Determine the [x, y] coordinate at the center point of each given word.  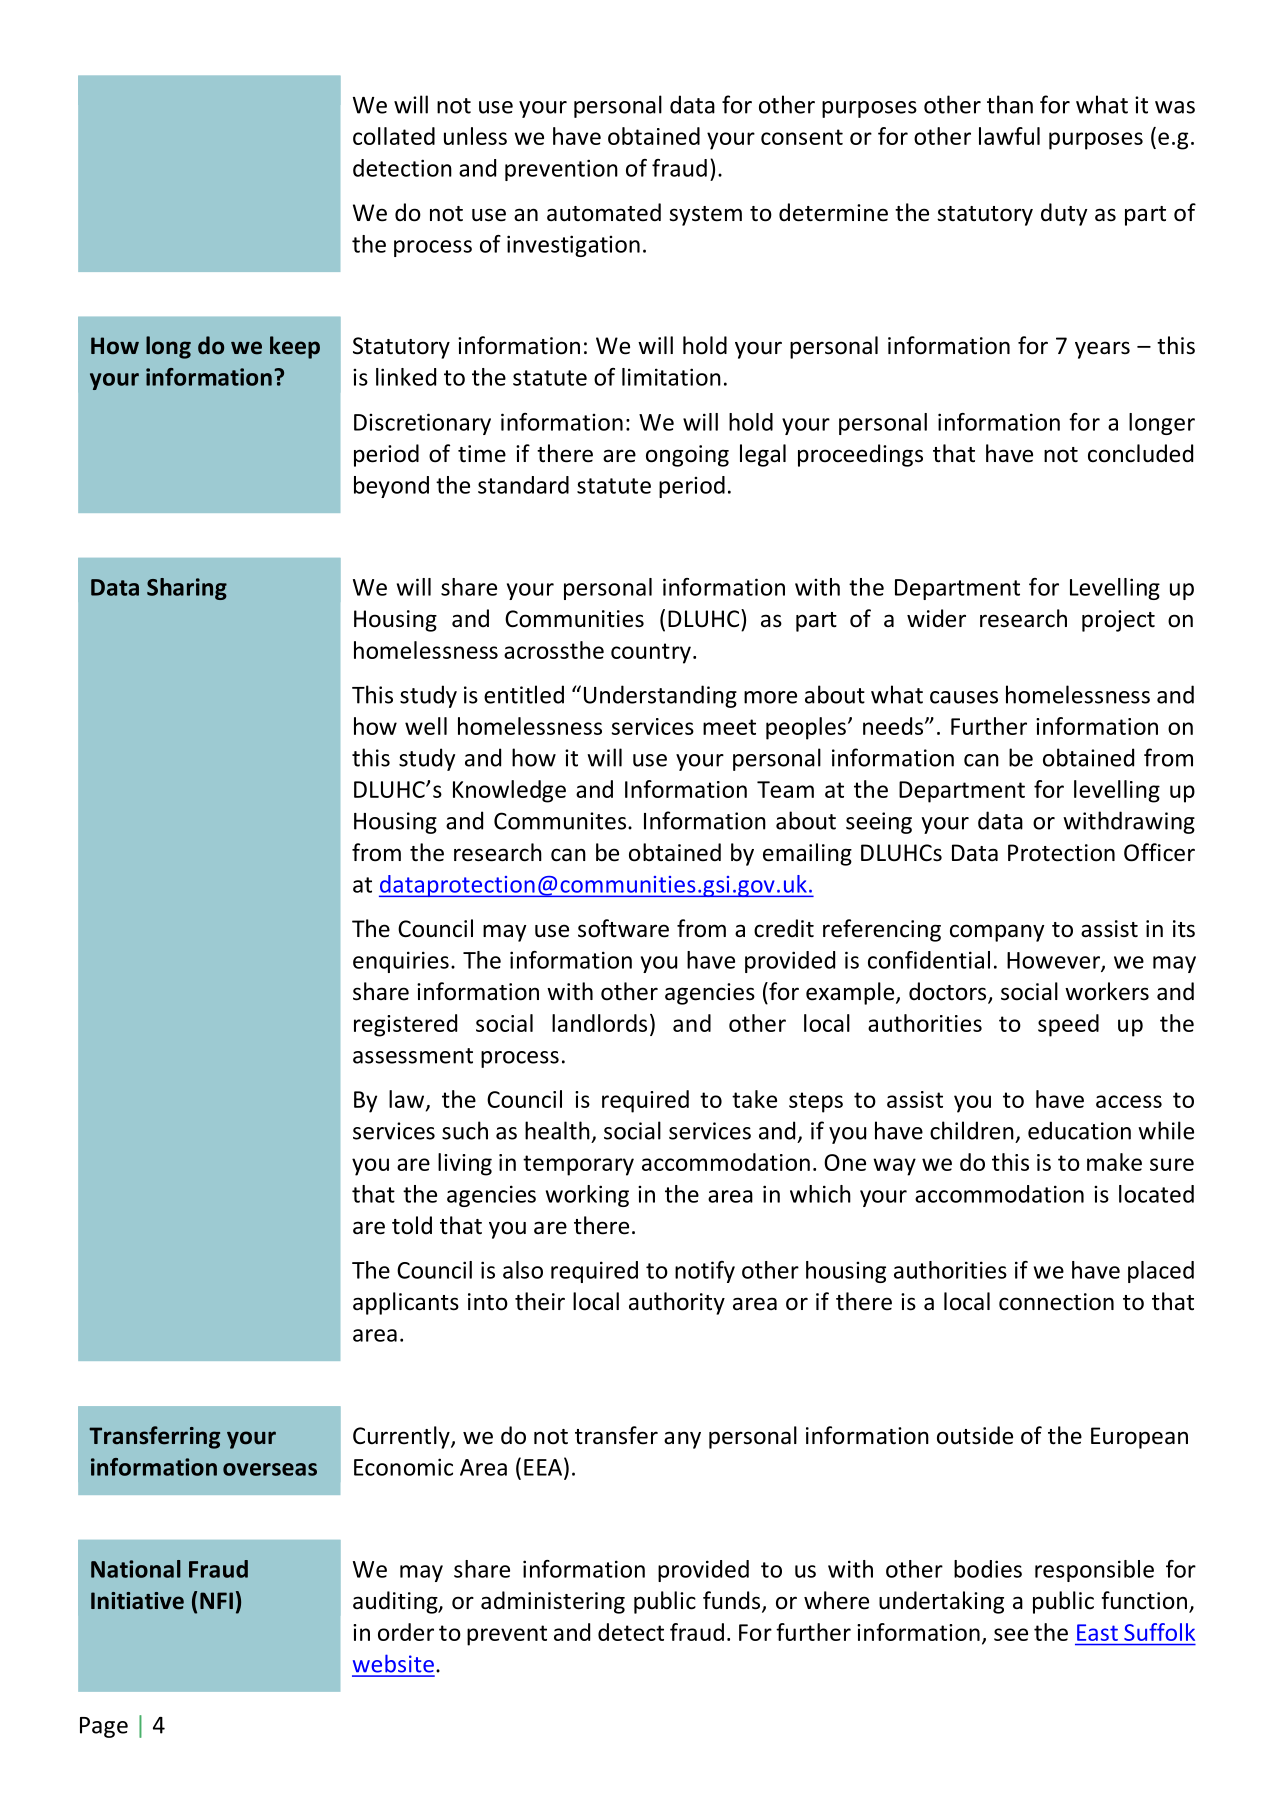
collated [394, 136]
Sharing [187, 589]
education [1079, 1130]
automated [604, 212]
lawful [1009, 136]
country [651, 653]
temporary [578, 1165]
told [412, 1225]
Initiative [137, 1601]
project [1118, 621]
